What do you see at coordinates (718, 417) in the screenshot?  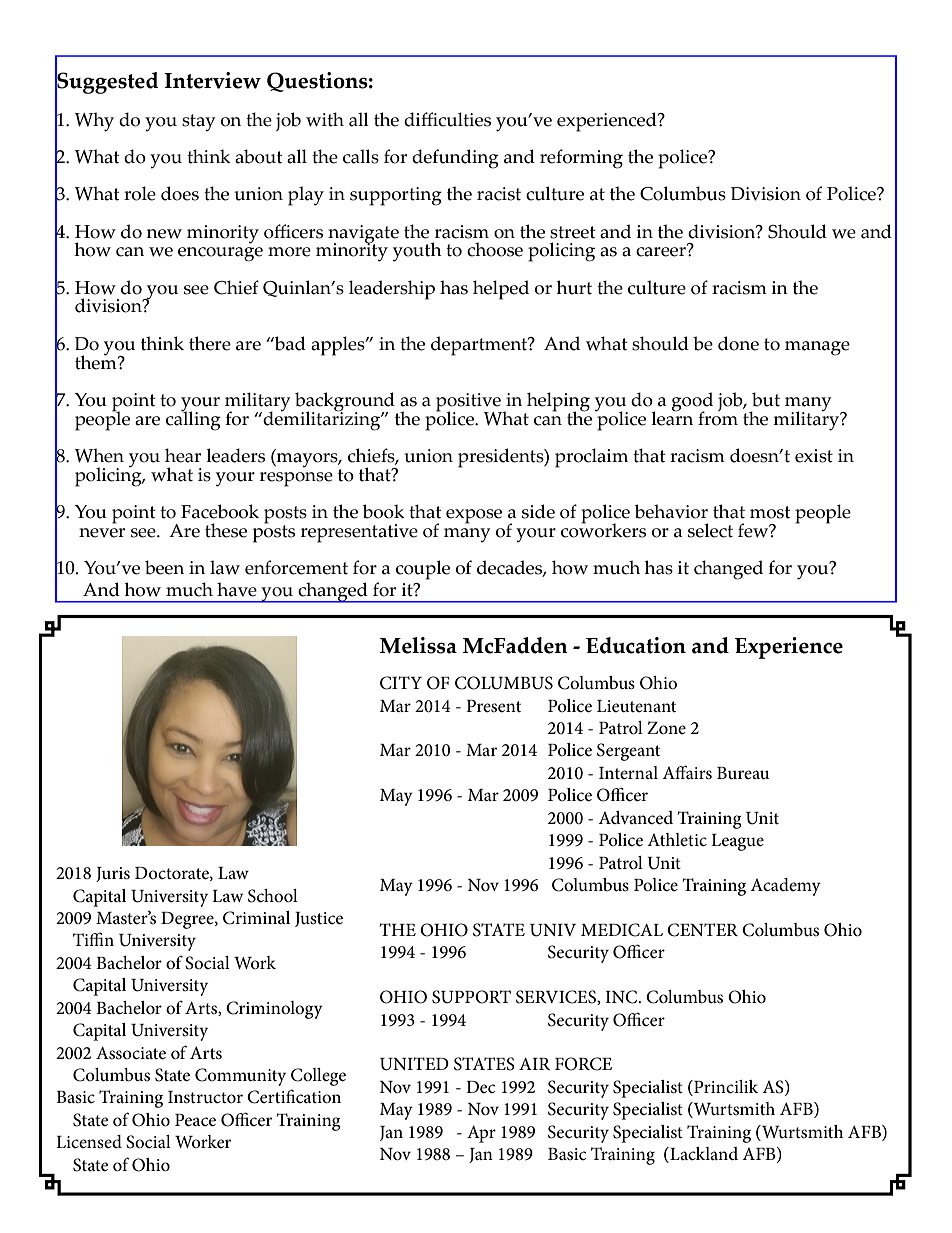 I see `from` at bounding box center [718, 417].
